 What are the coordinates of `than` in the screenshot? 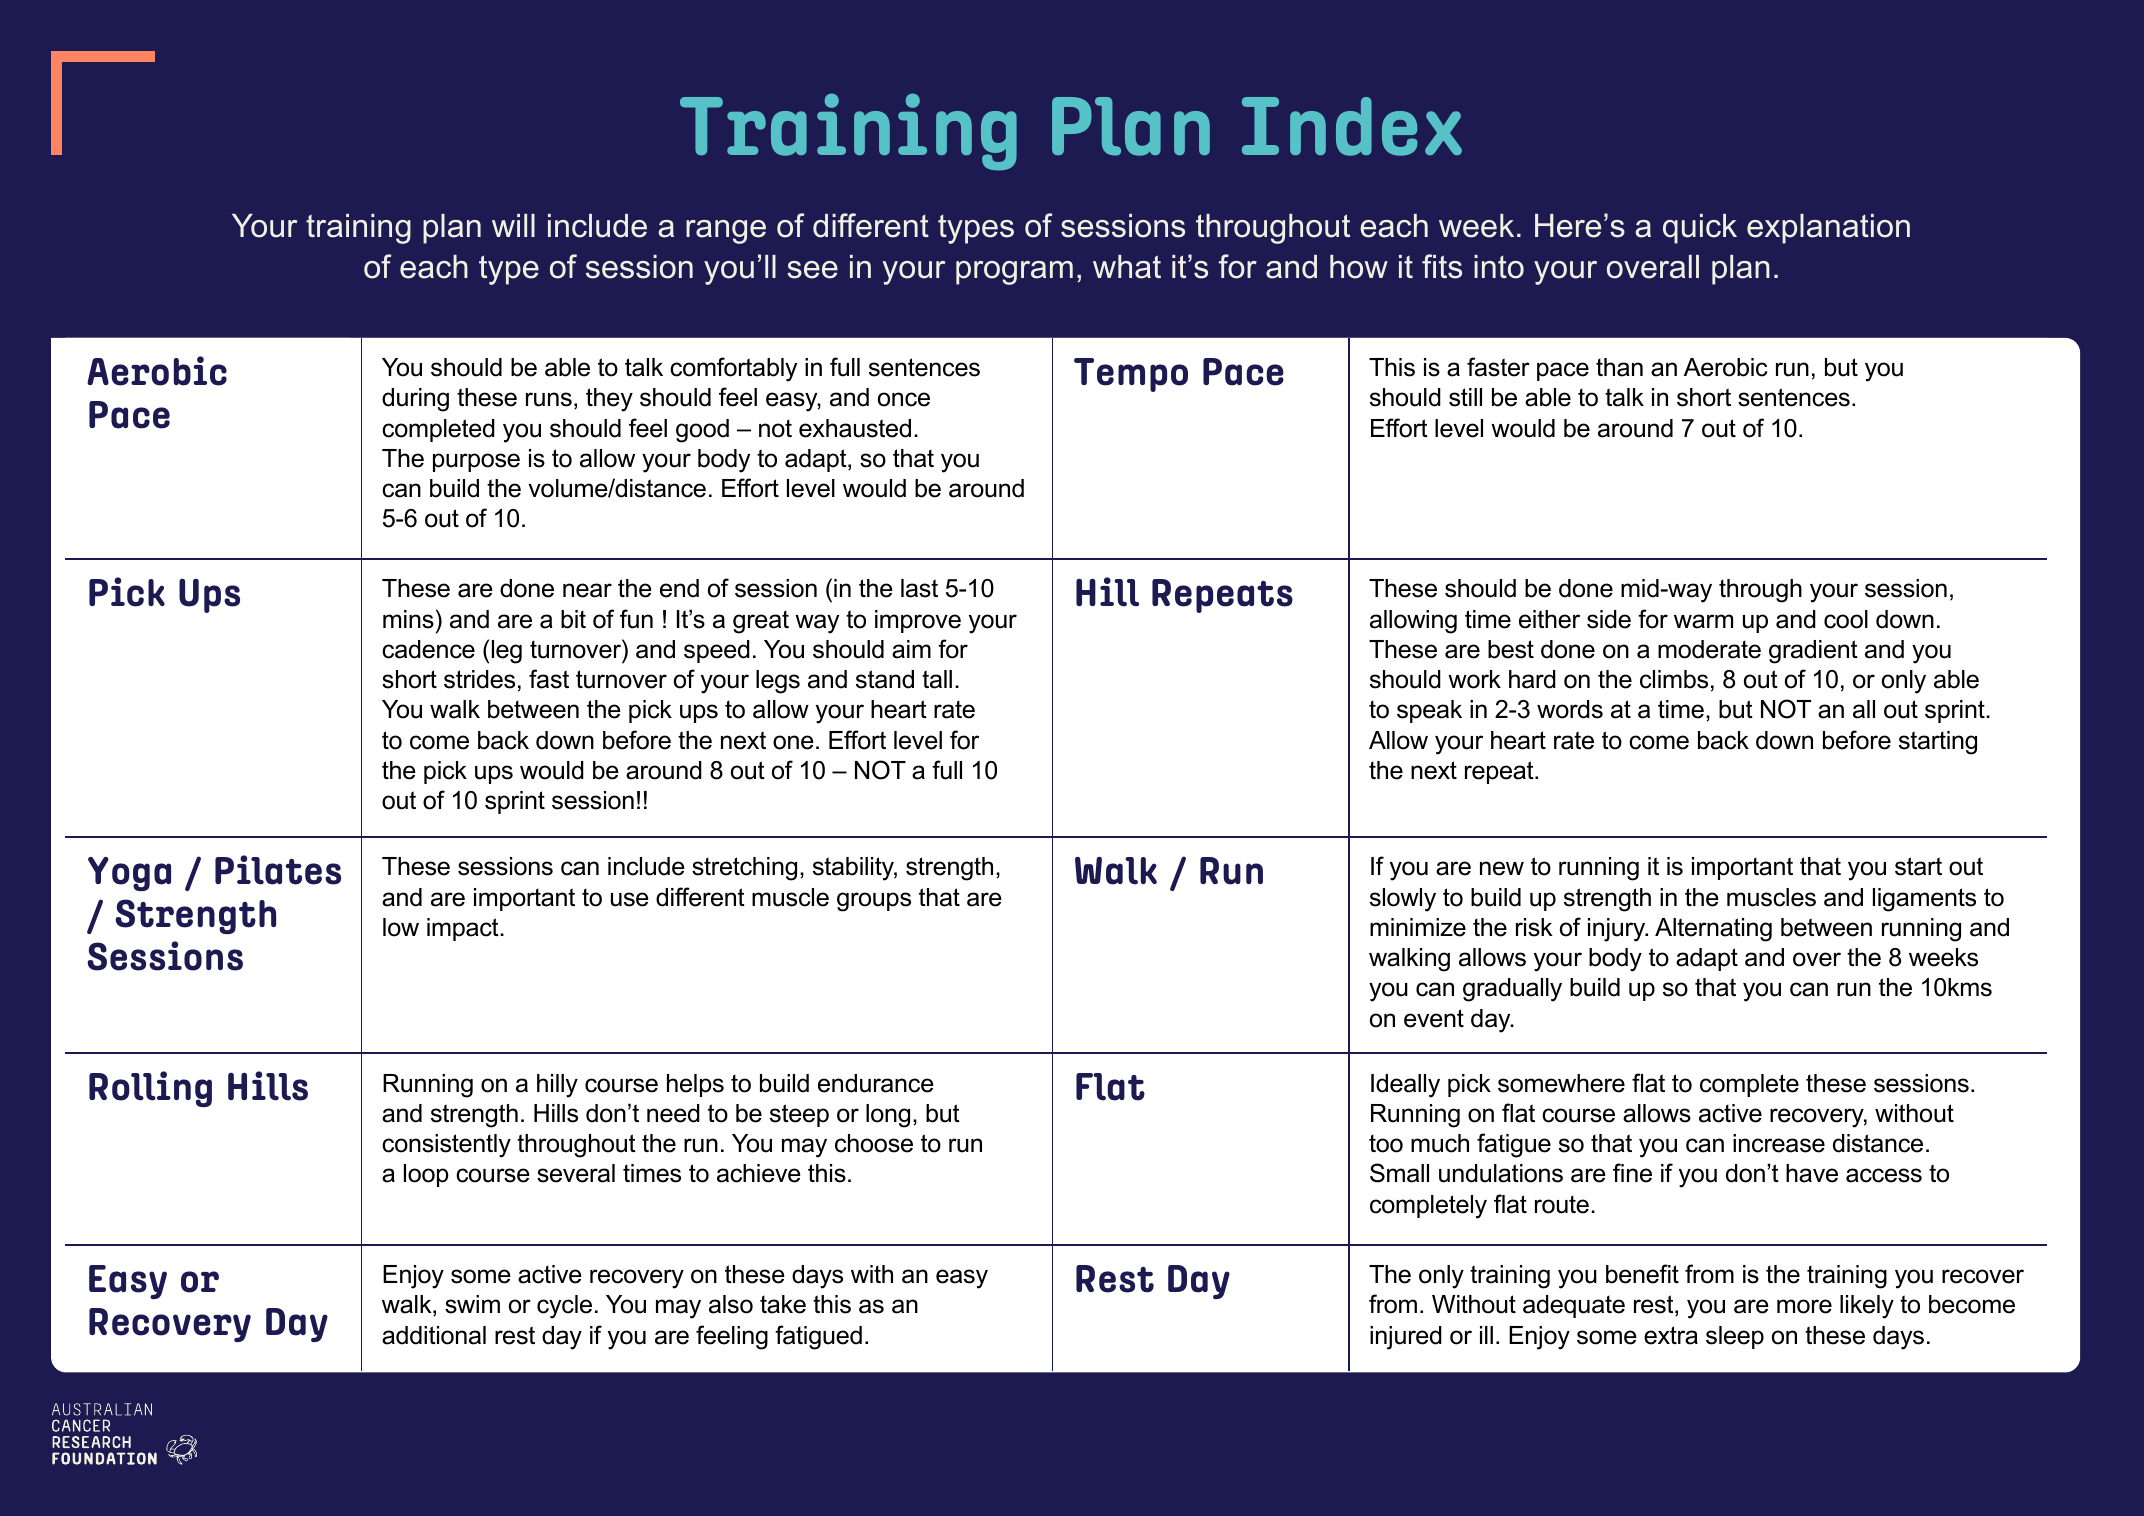 It's located at (1619, 367).
